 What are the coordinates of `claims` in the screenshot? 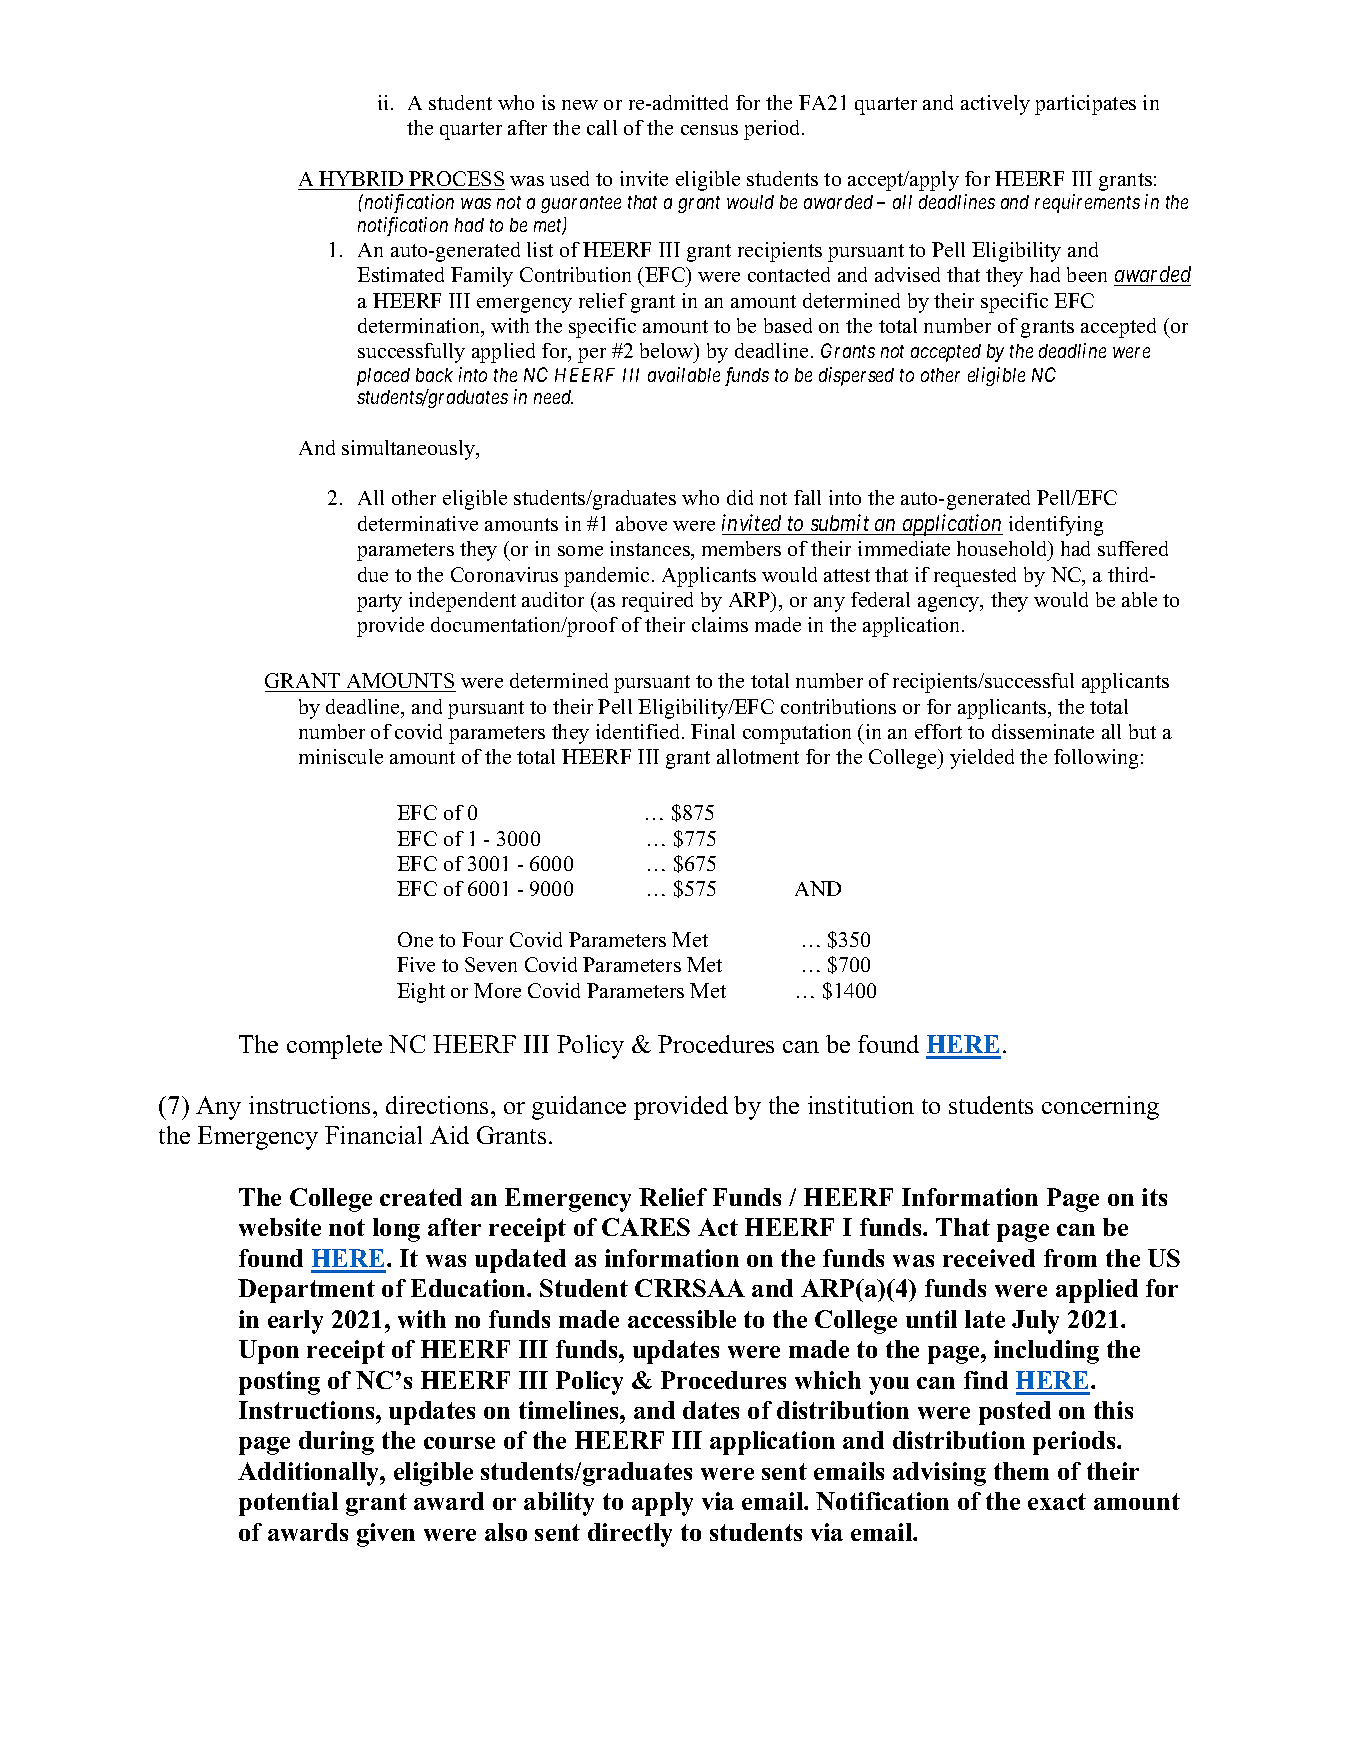 It's located at (720, 624).
